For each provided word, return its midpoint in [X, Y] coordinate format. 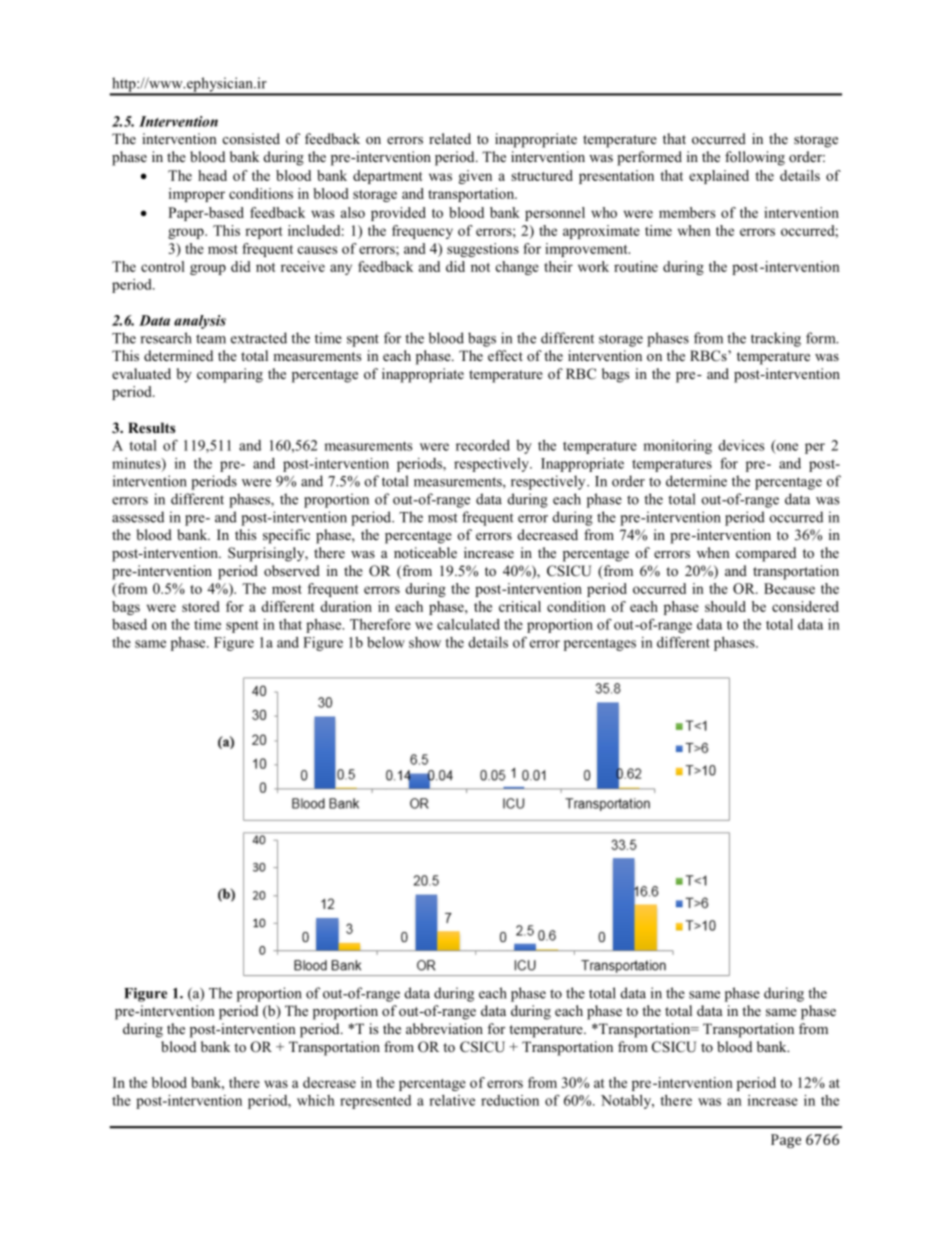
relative [452, 1100]
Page [786, 1141]
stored [201, 606]
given [475, 177]
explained [719, 177]
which [315, 1100]
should [725, 606]
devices [741, 445]
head [212, 175]
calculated [468, 624]
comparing [230, 375]
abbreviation [444, 1028]
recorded [483, 445]
